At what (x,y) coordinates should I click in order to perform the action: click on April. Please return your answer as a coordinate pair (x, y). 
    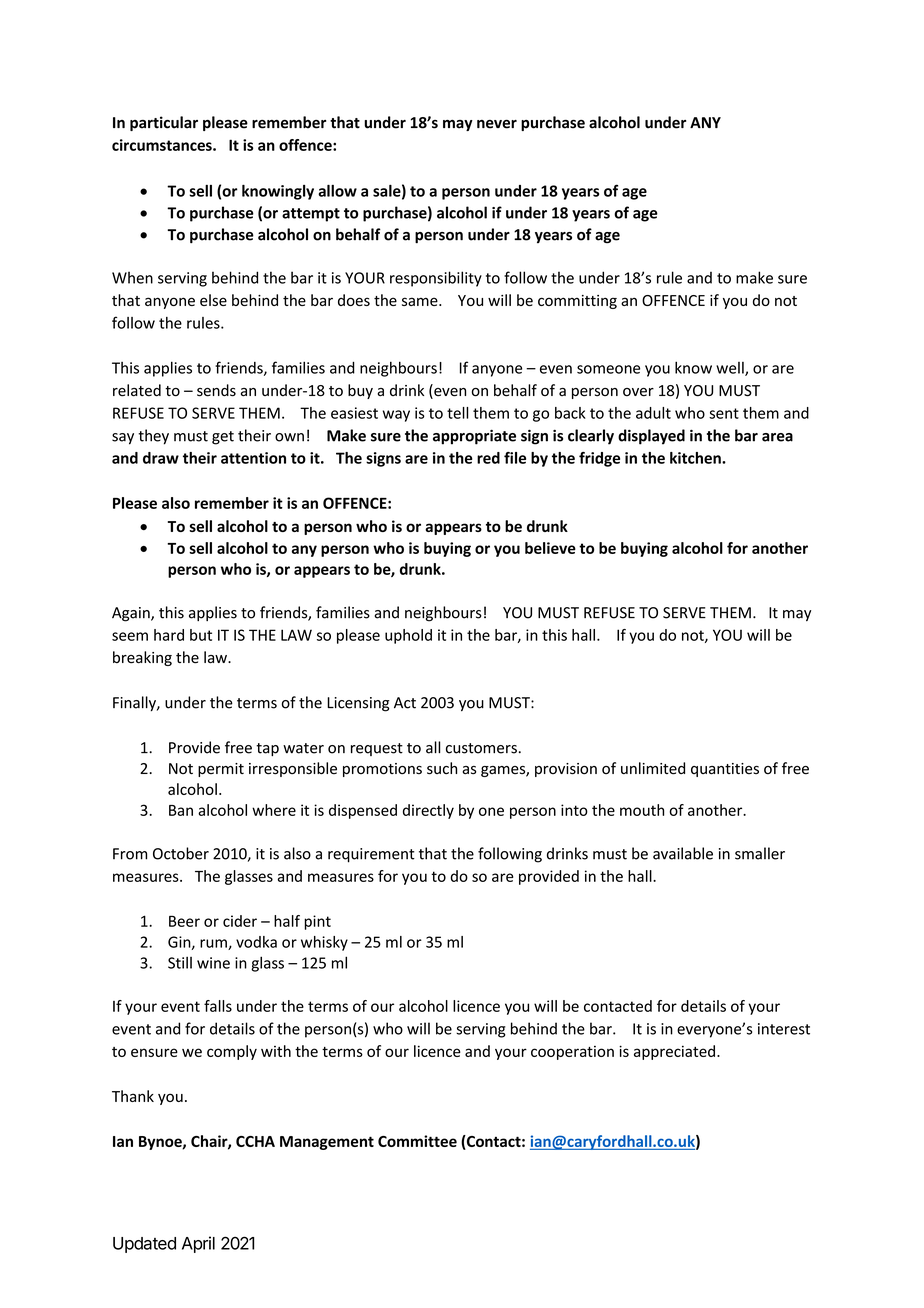
    Looking at the image, I should click on (198, 1244).
